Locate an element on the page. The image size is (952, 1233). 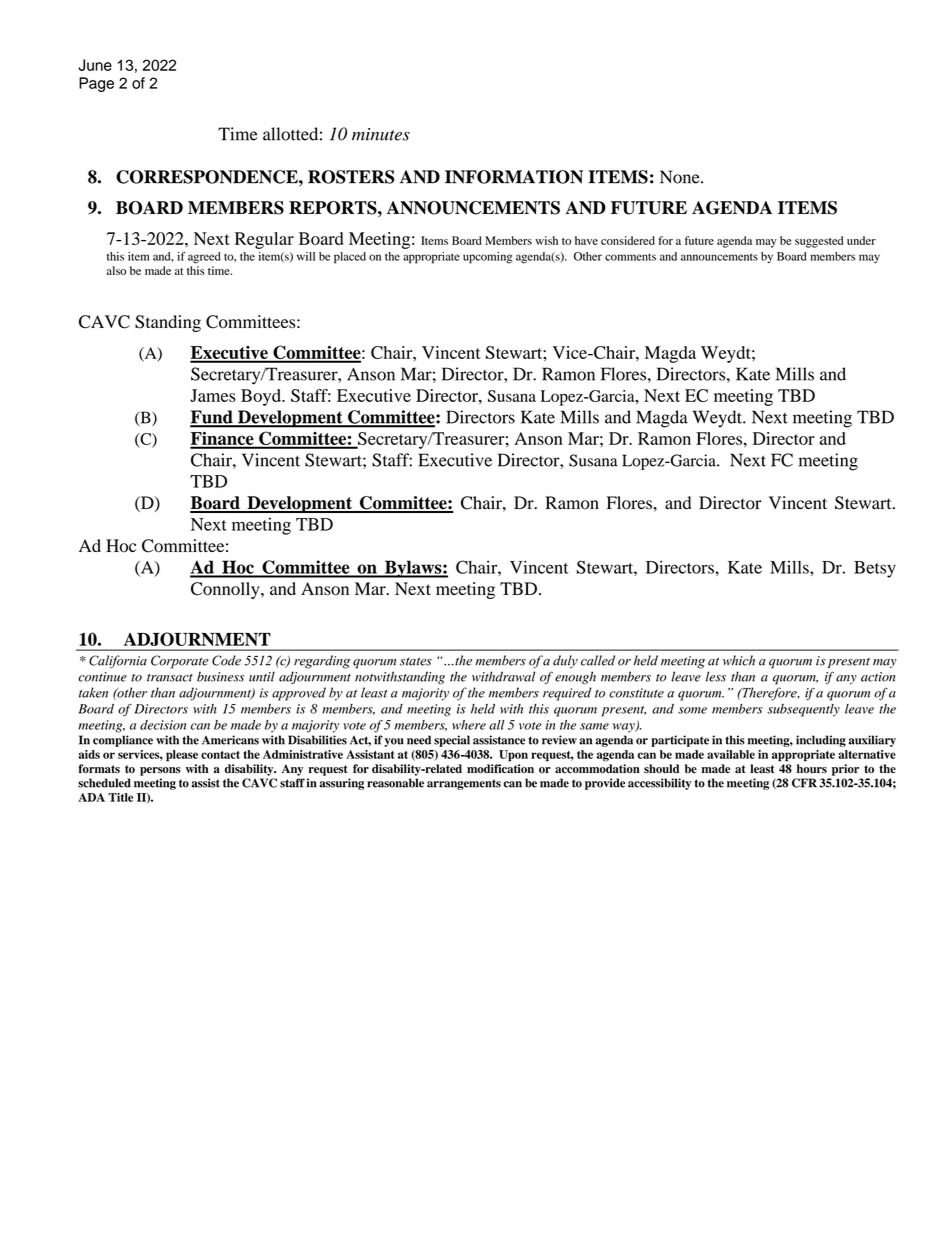
comments is located at coordinates (630, 257).
